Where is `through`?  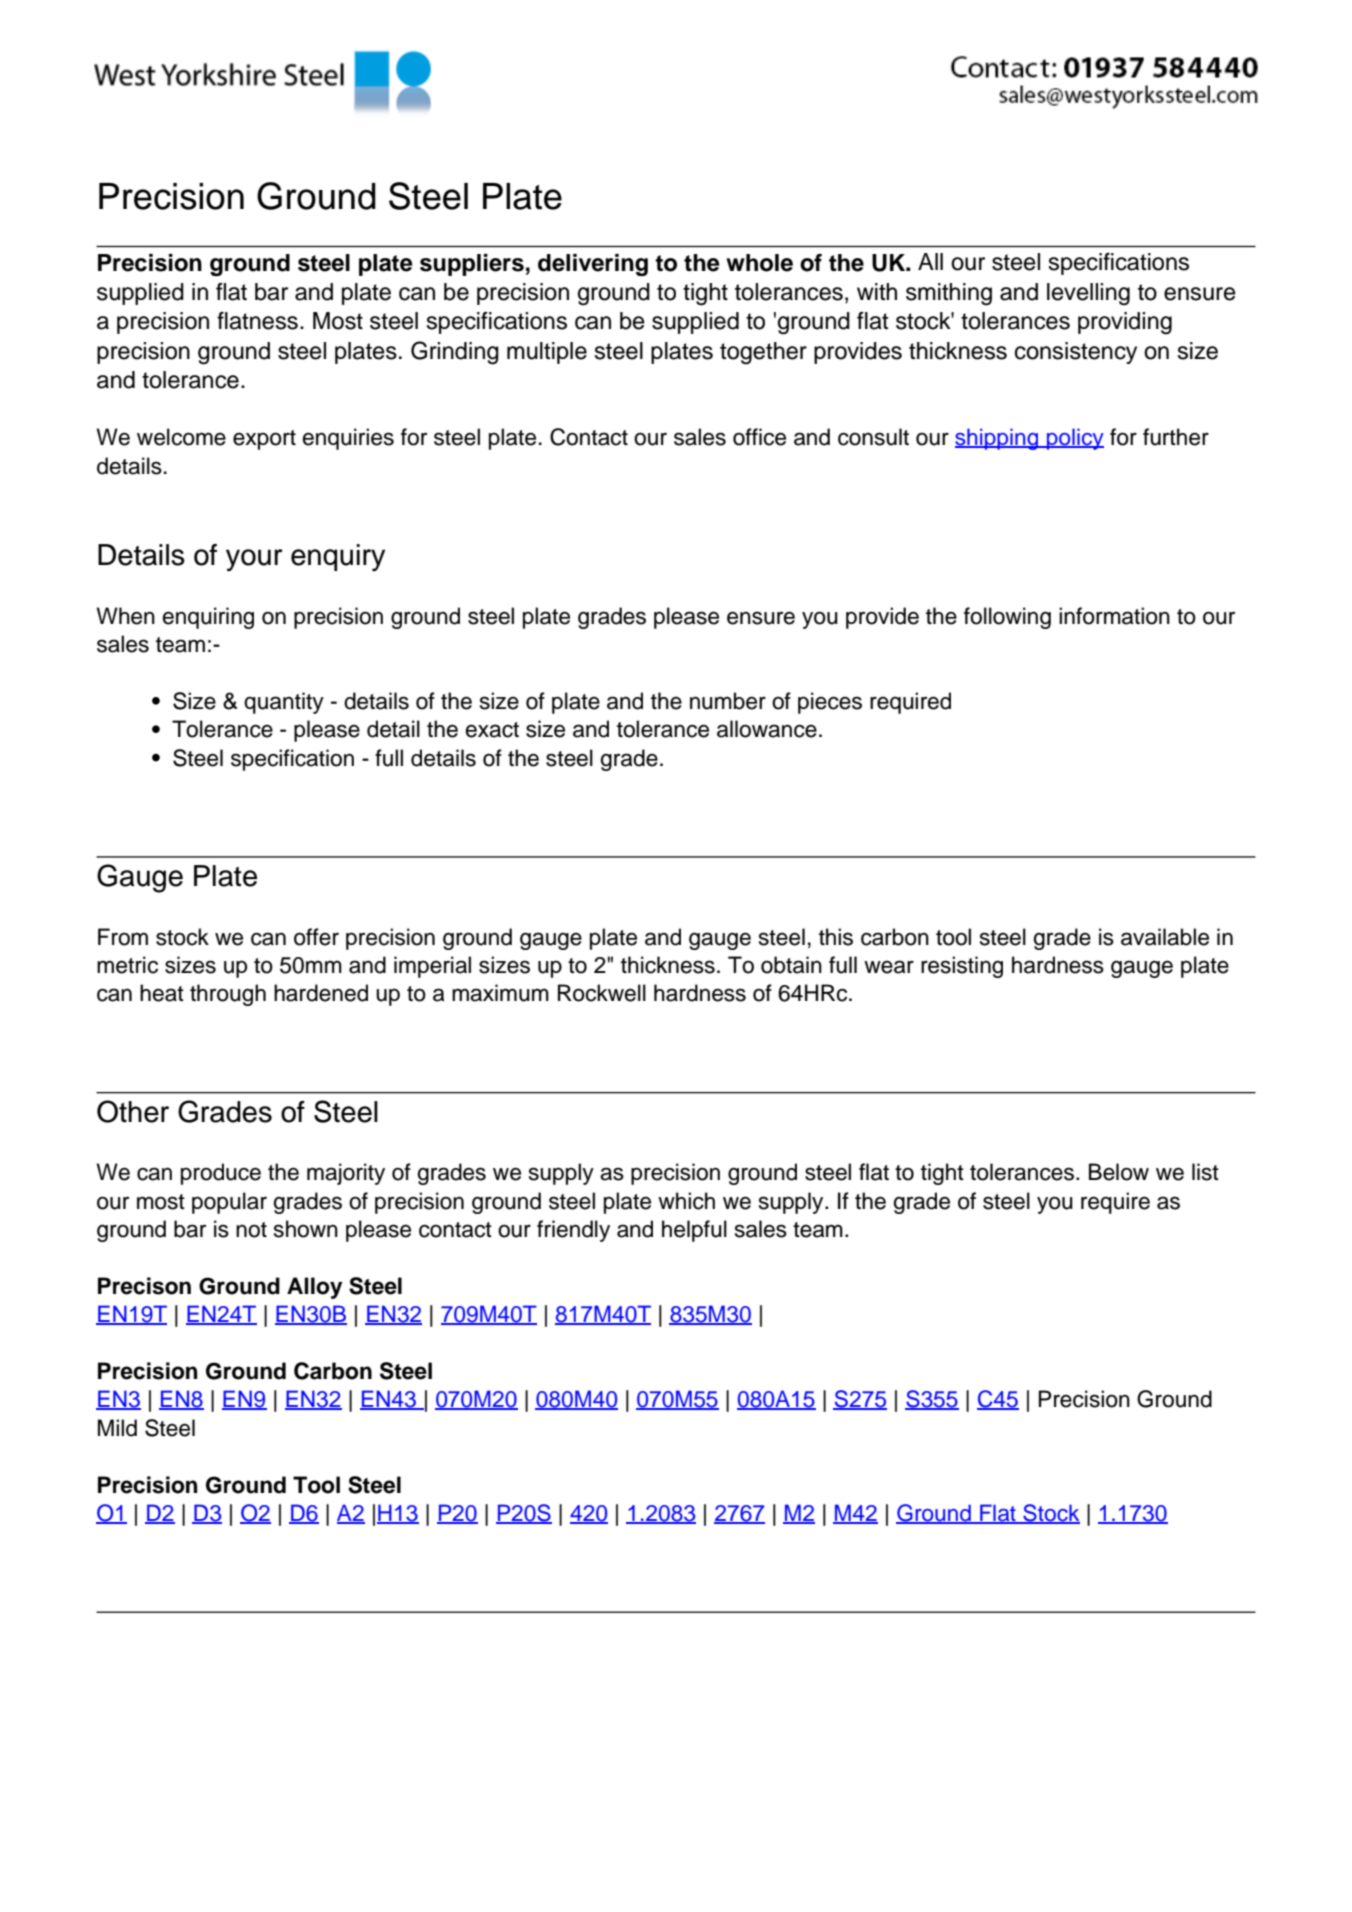
through is located at coordinates (228, 995).
